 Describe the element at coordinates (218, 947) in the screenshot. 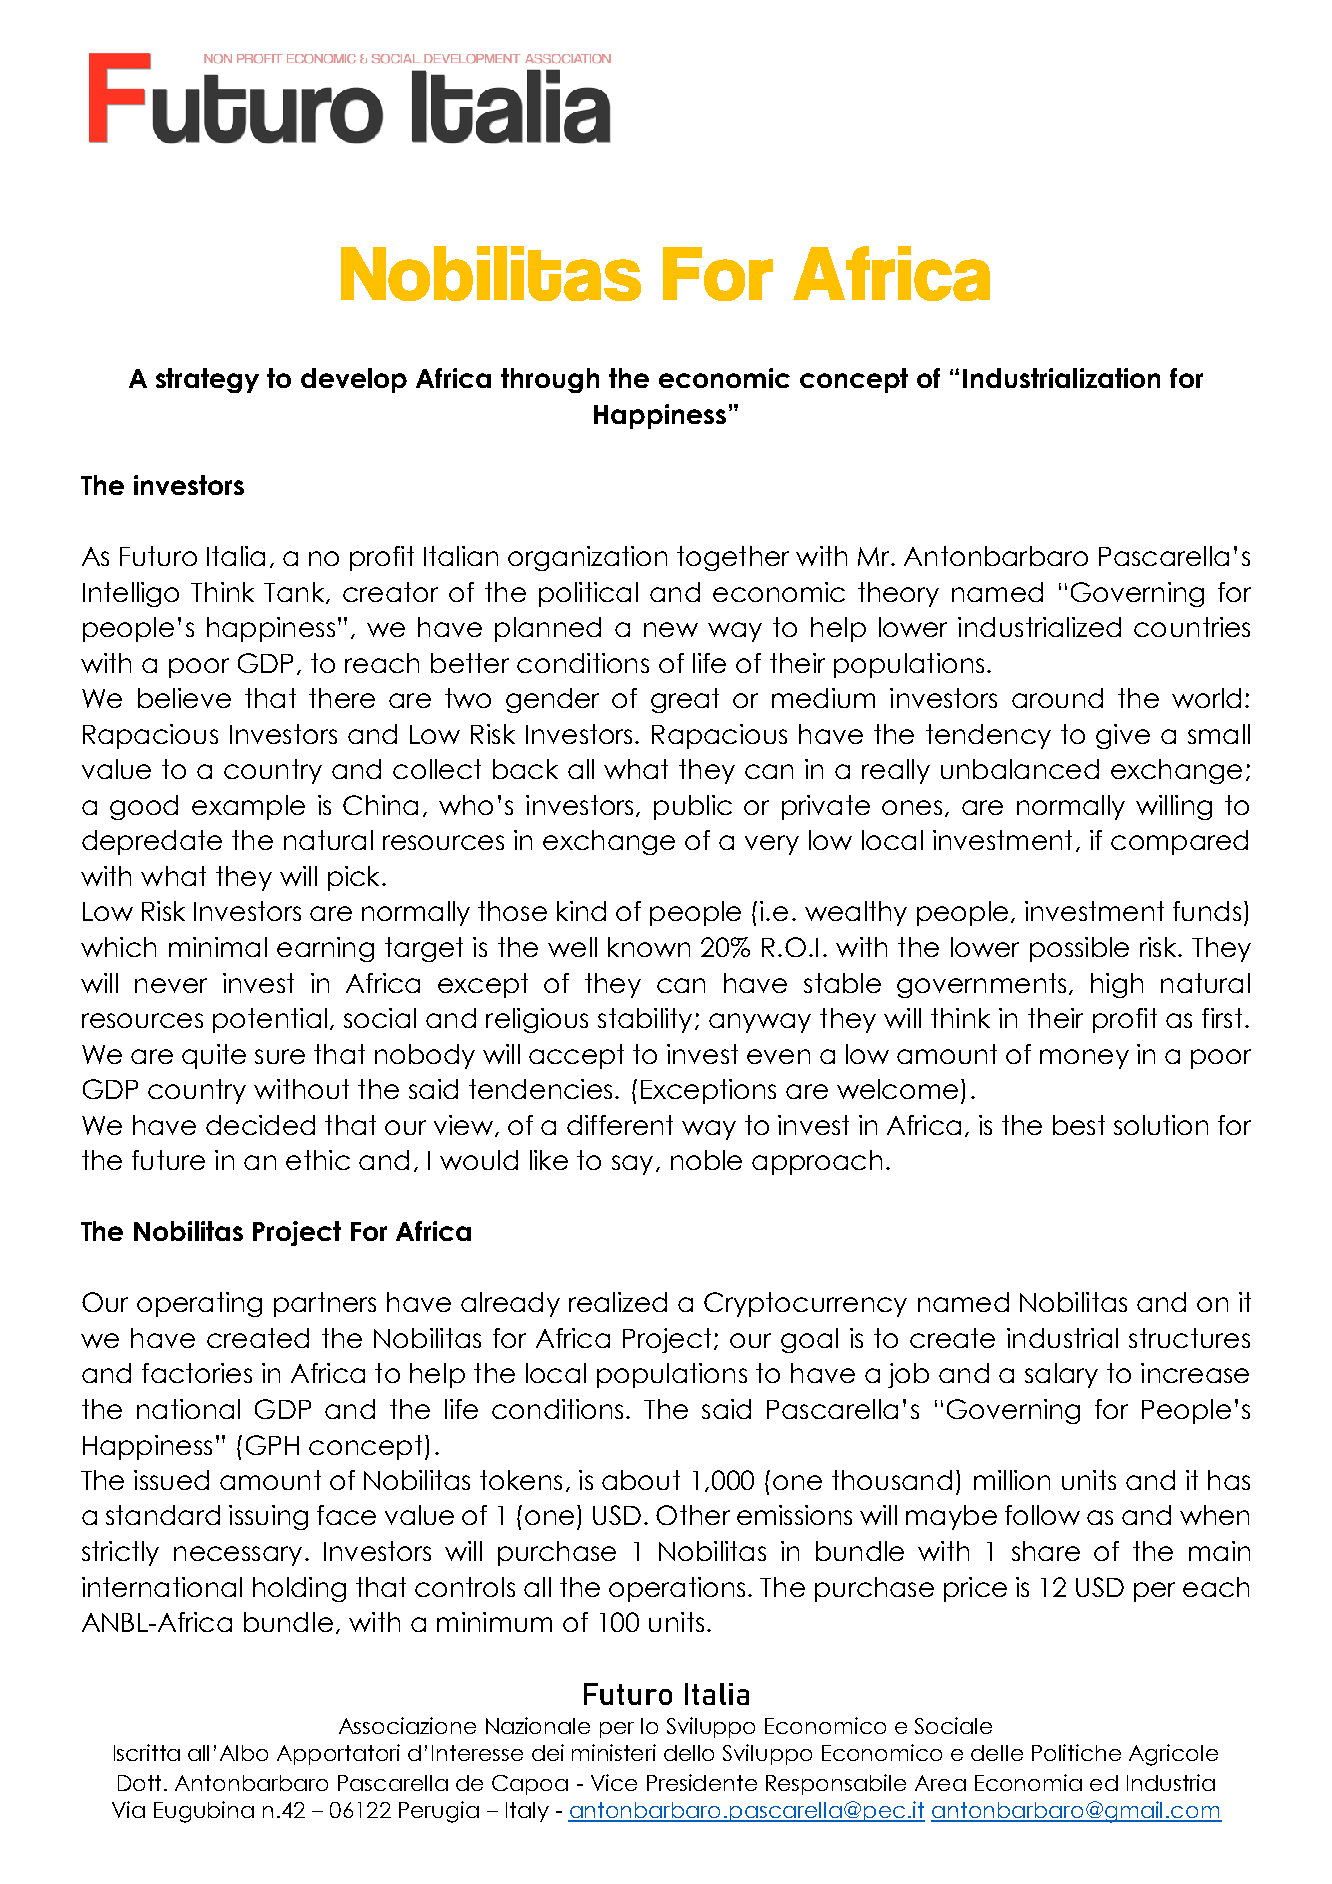

I see `minimal` at that location.
